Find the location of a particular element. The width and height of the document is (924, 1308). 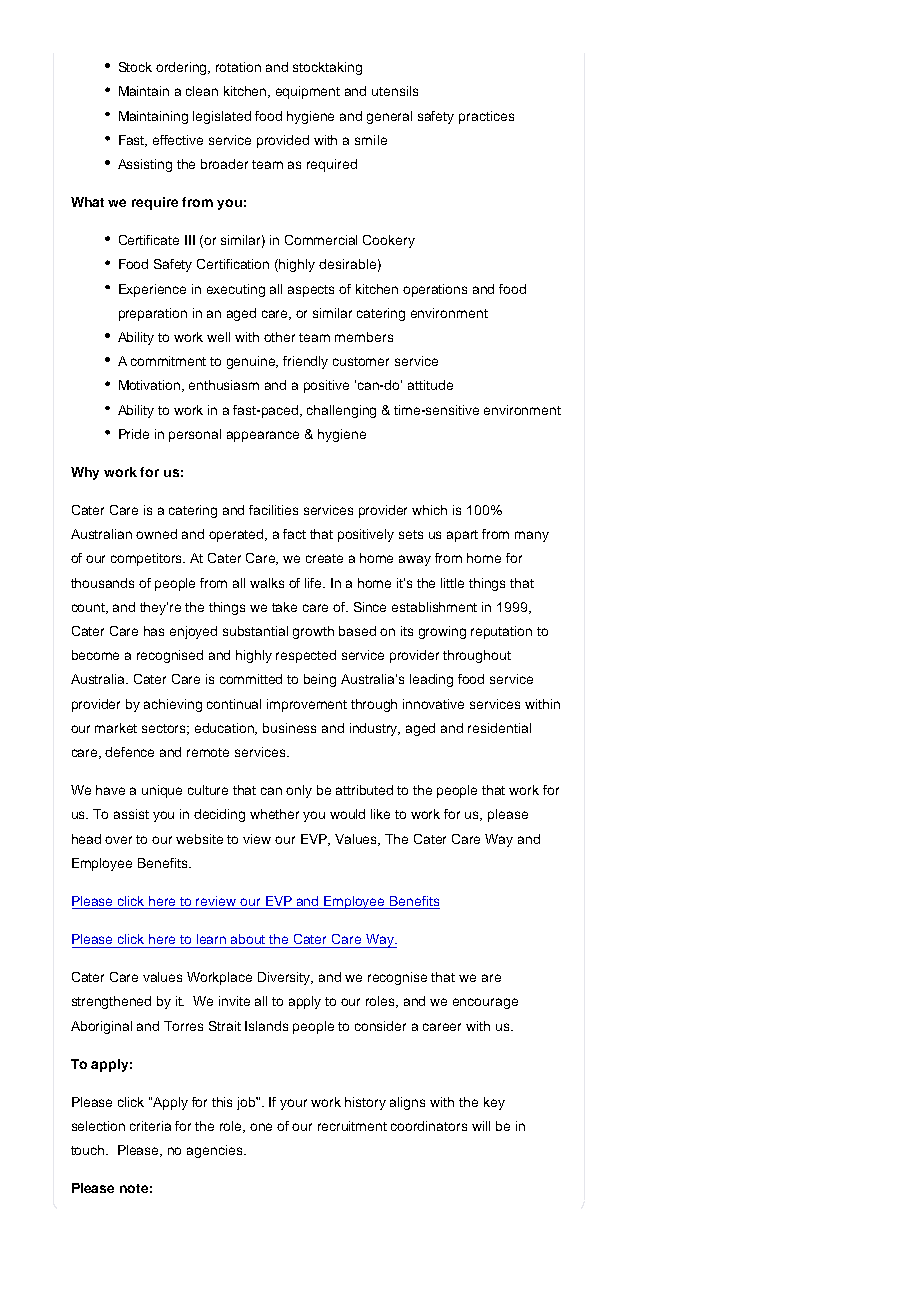

only is located at coordinates (299, 791).
